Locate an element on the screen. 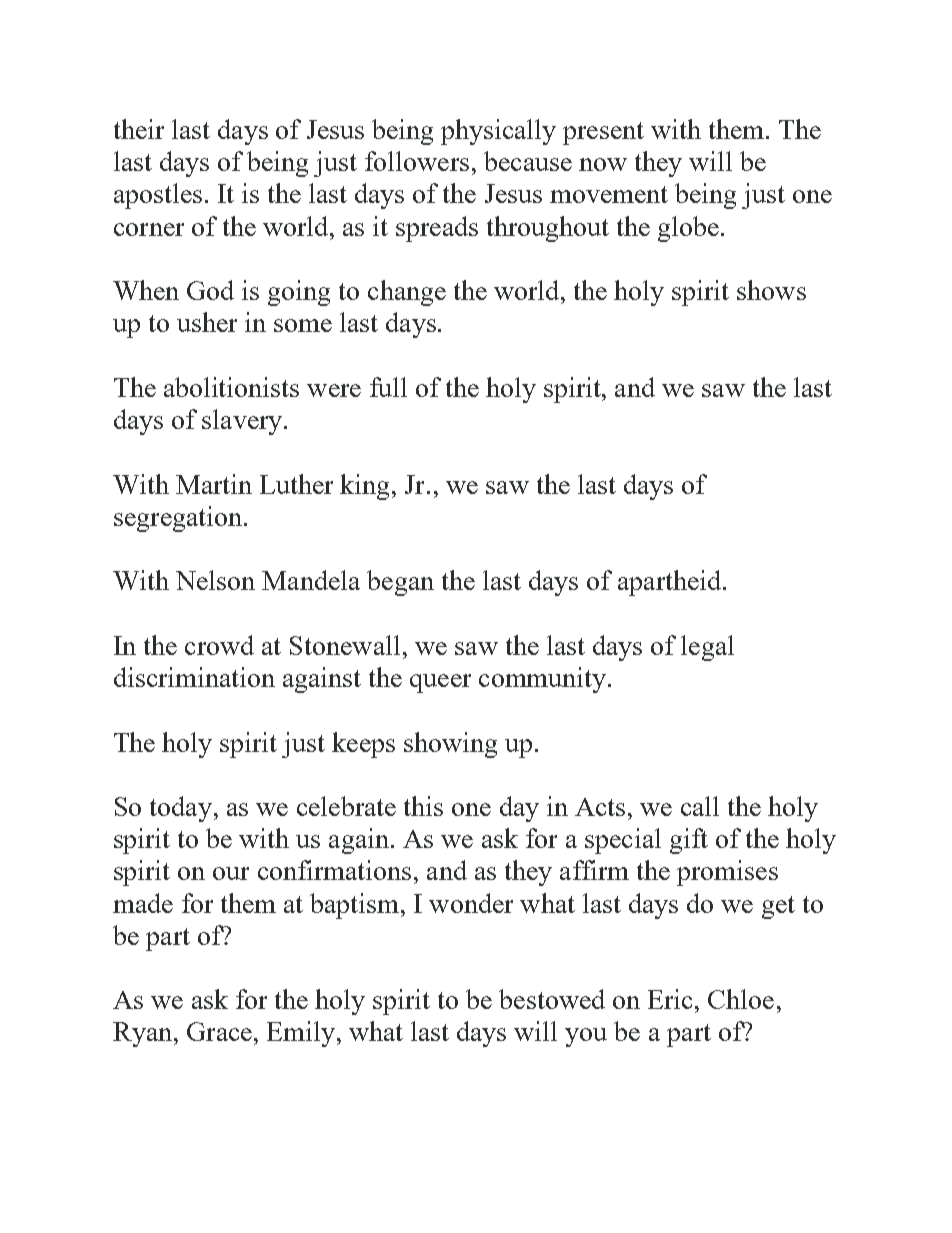  slavery is located at coordinates (243, 422).
